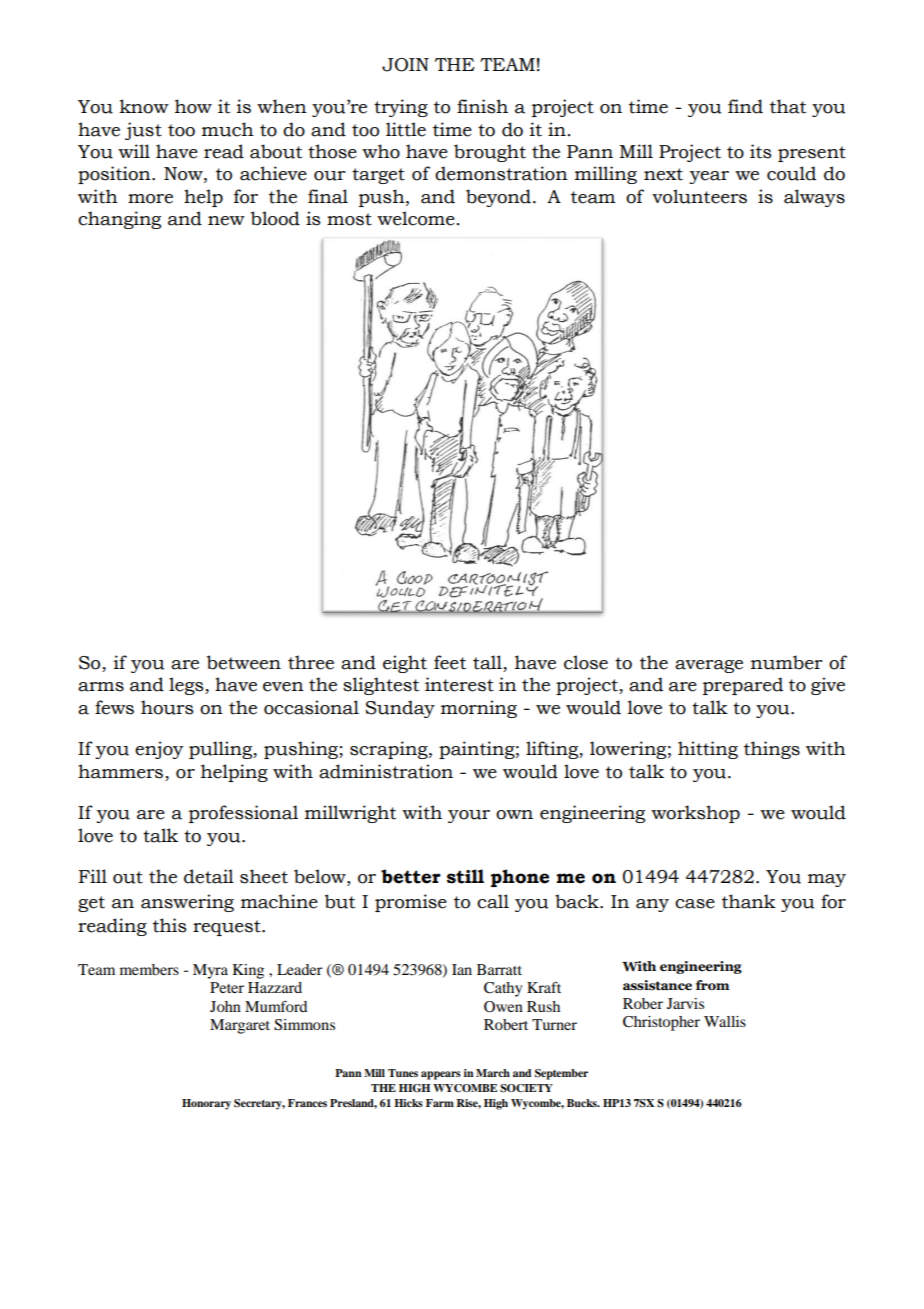 This document has height=1309, width=924. Describe the element at coordinates (786, 662) in the document. I see `number` at that location.
